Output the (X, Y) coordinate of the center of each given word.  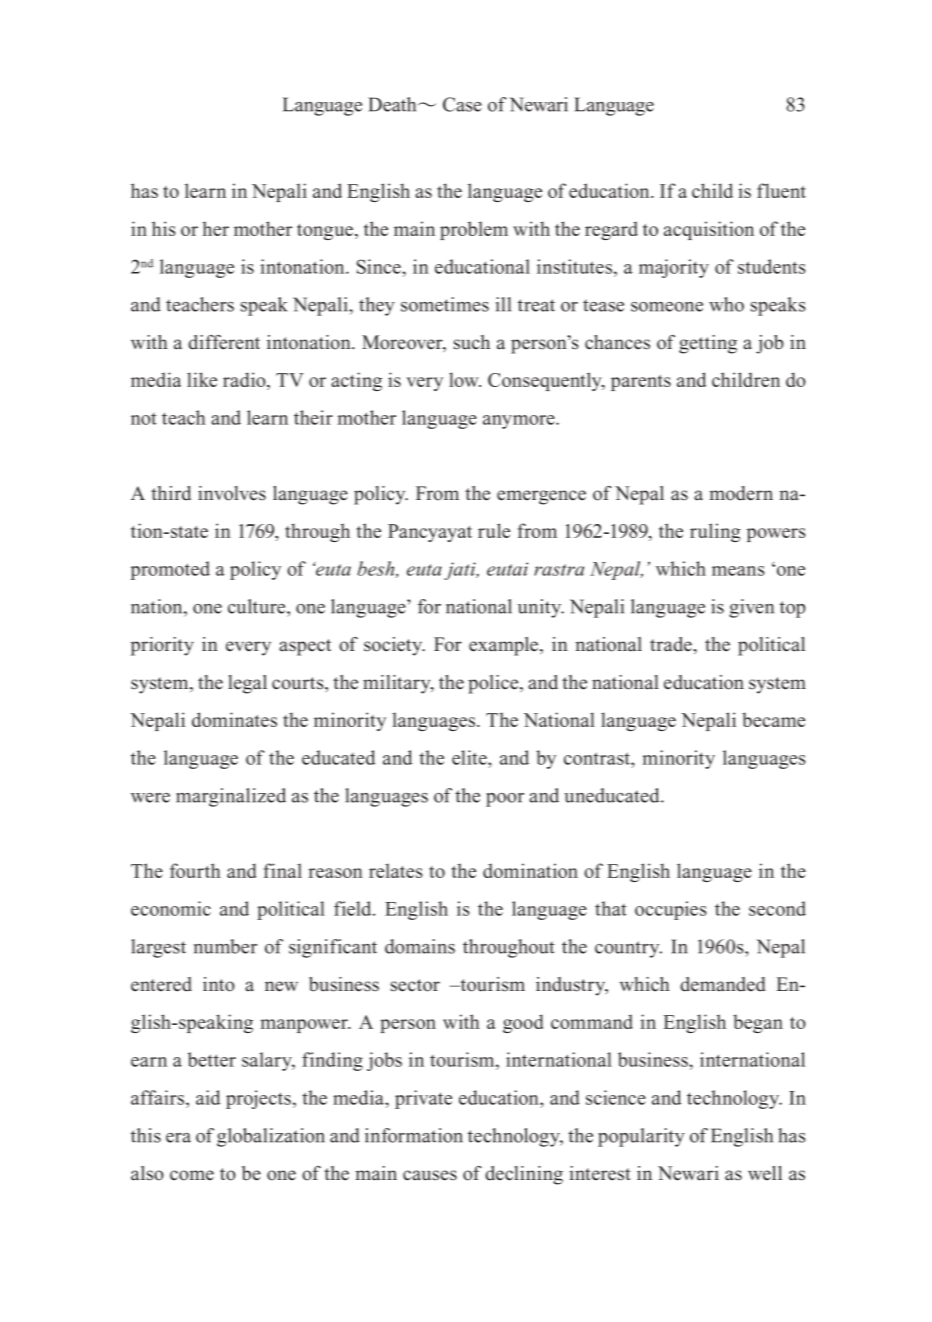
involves (232, 493)
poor (505, 800)
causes (430, 1175)
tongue (326, 232)
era (178, 1138)
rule (494, 530)
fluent (781, 190)
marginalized (231, 797)
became (773, 719)
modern (741, 493)
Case (462, 104)
